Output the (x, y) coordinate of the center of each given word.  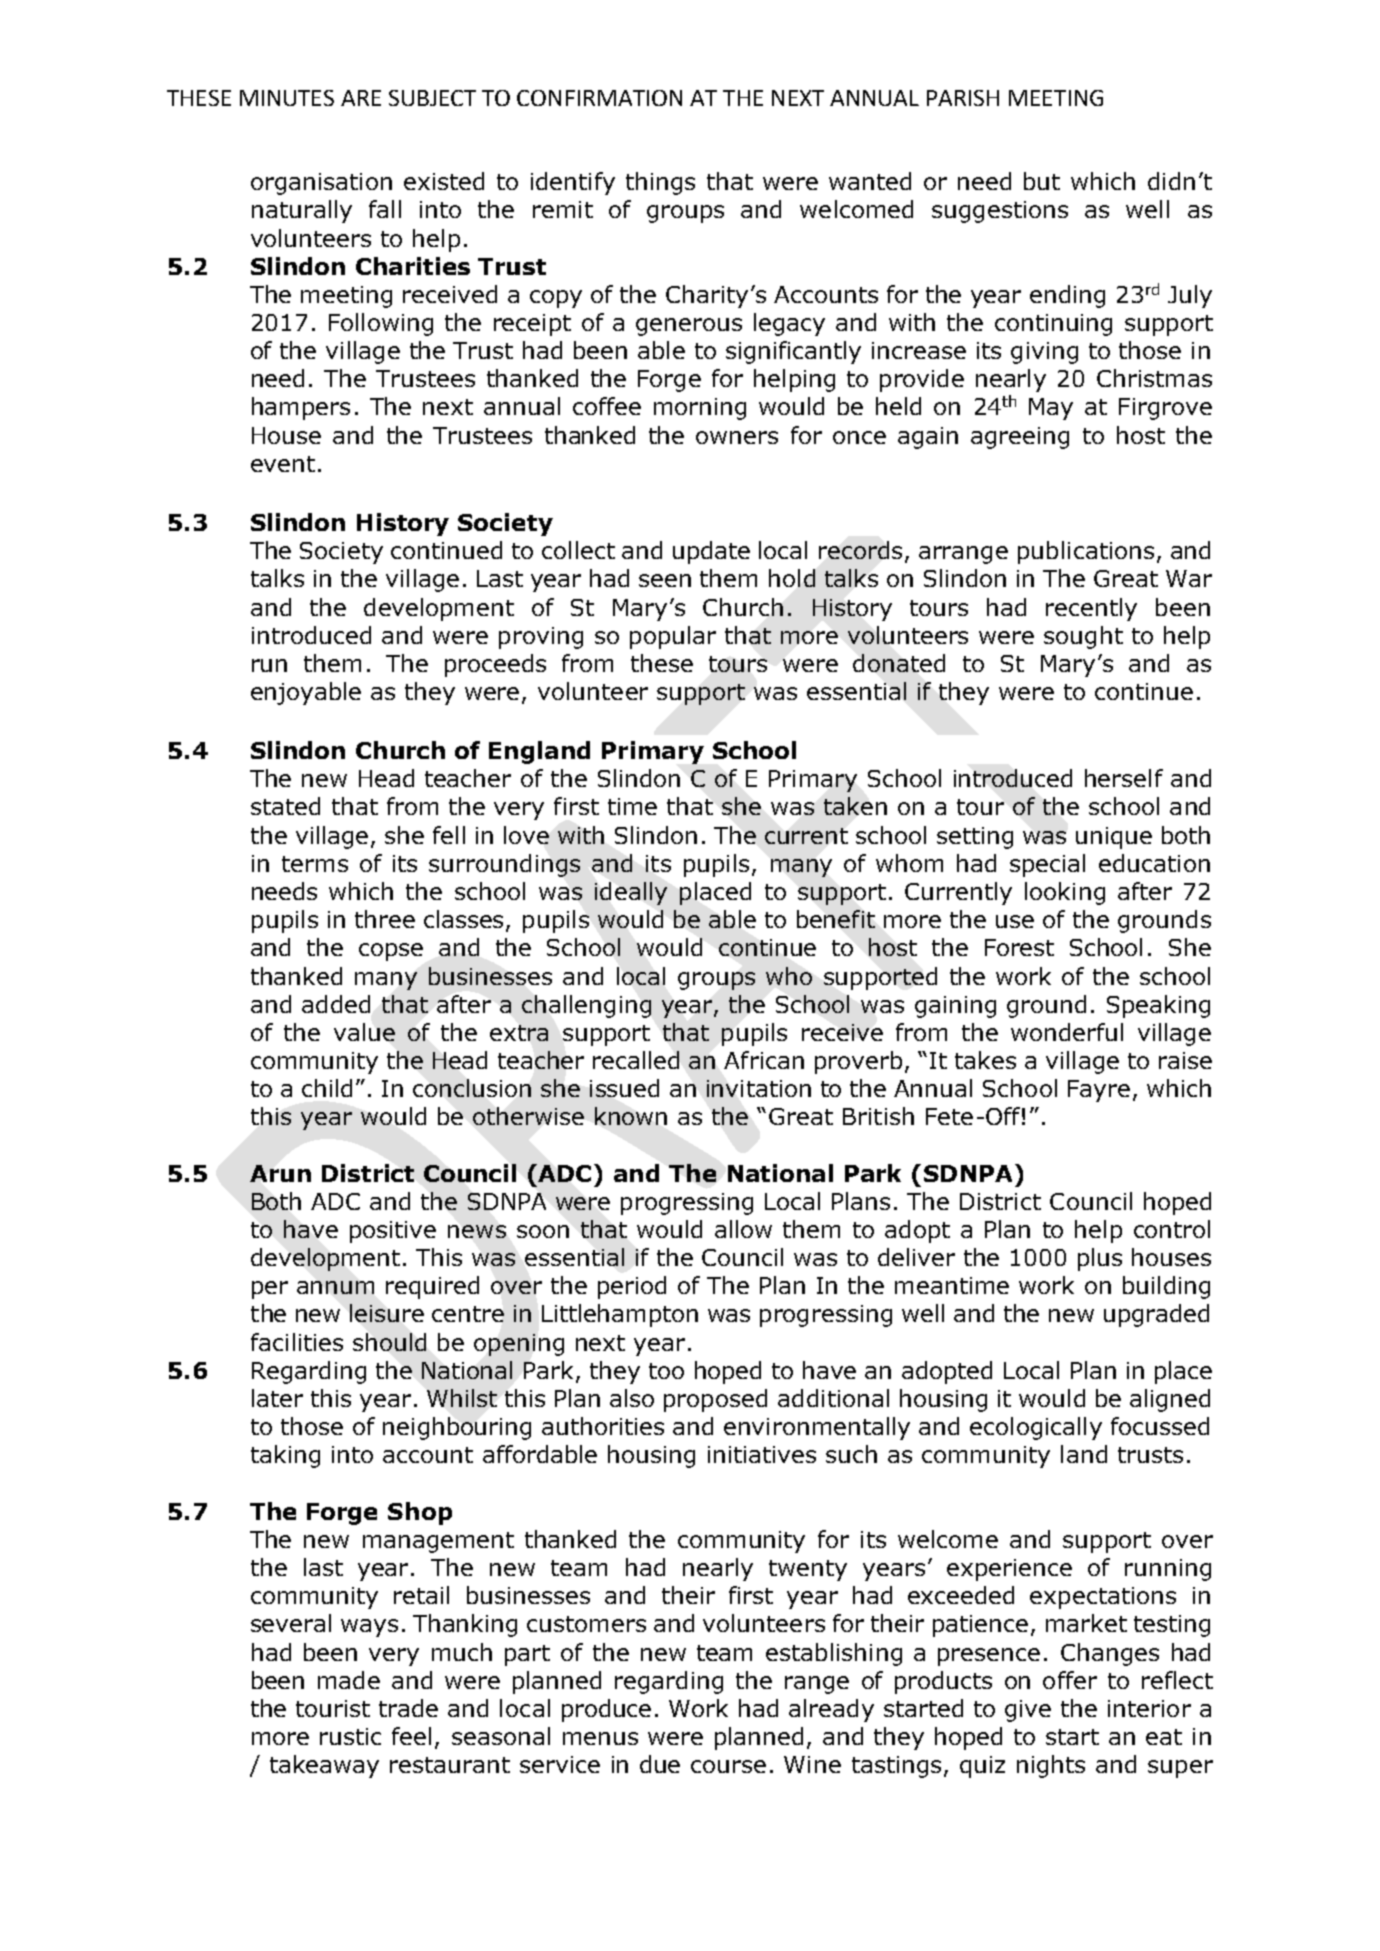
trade (408, 1708)
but (1042, 181)
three (385, 919)
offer (1070, 1680)
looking (1065, 893)
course (728, 1766)
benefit (836, 919)
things (660, 183)
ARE (361, 98)
